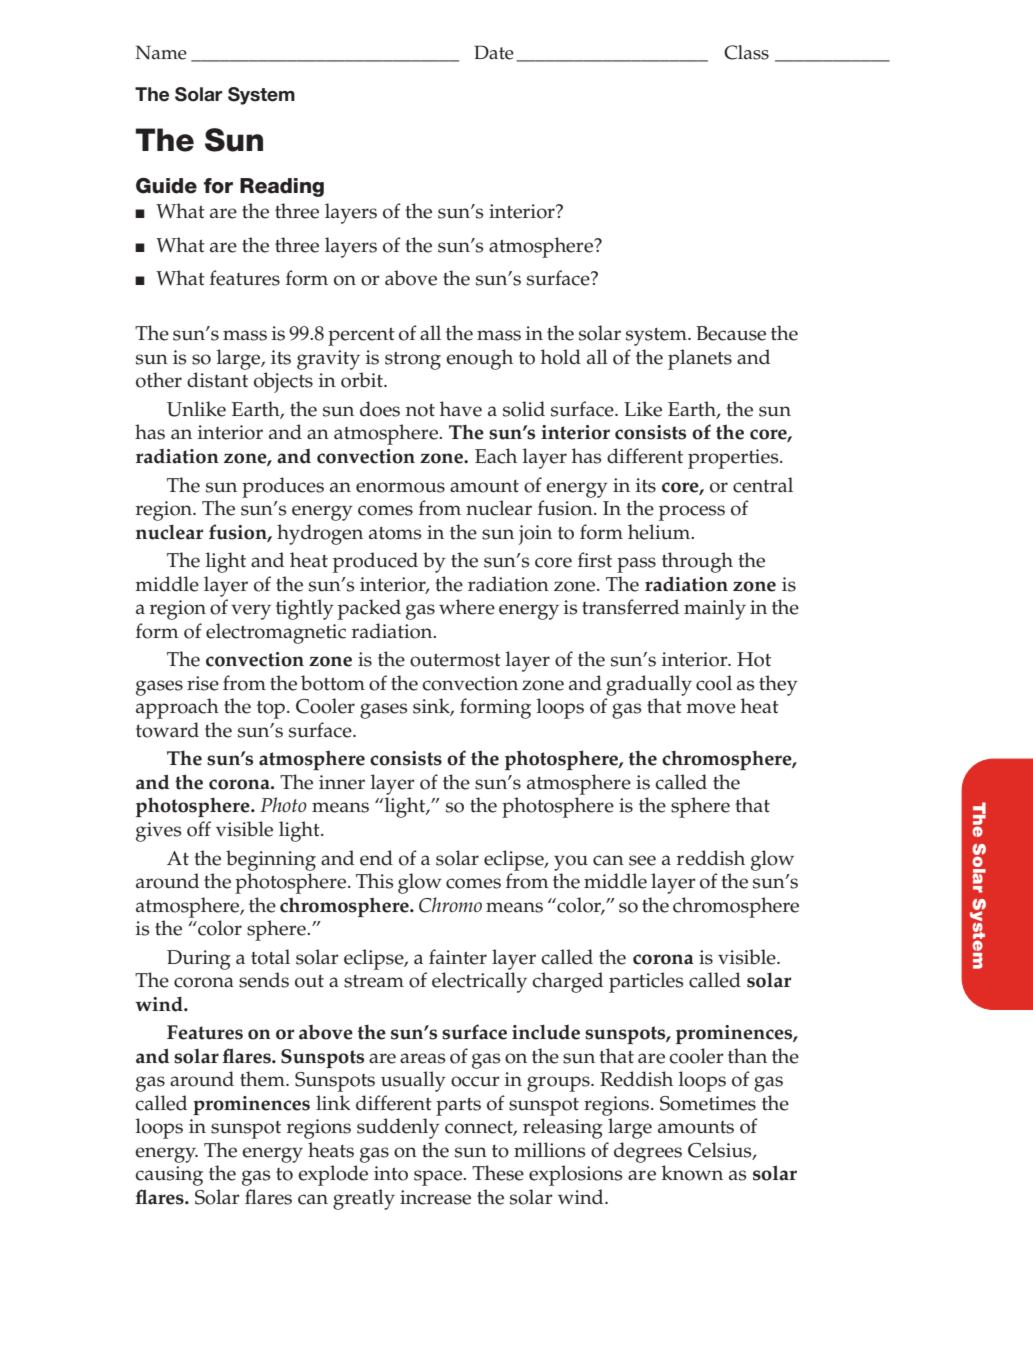 The width and height of the screenshot is (1033, 1346). I want to click on Each, so click(496, 456).
